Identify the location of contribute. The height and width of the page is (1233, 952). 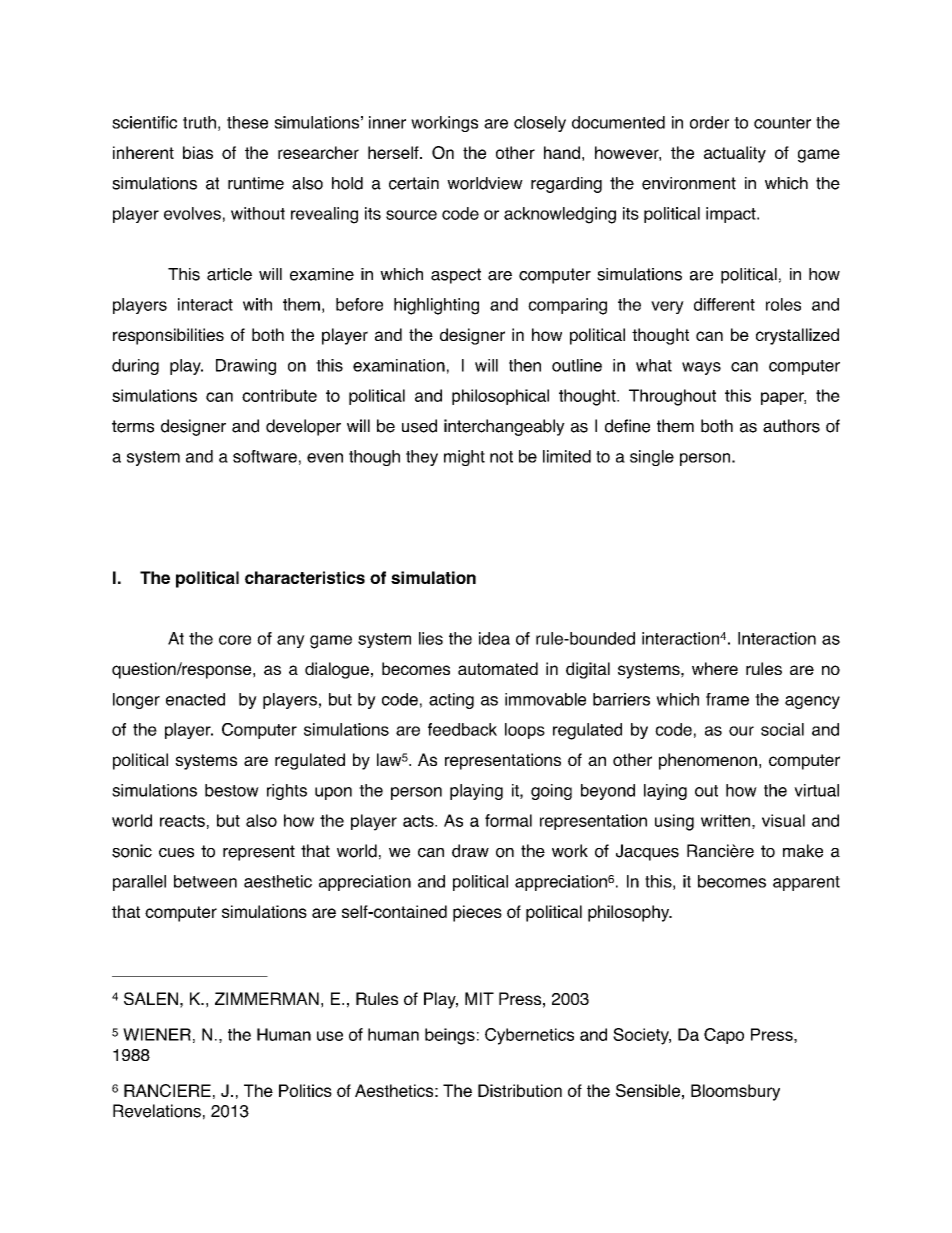
(279, 395).
